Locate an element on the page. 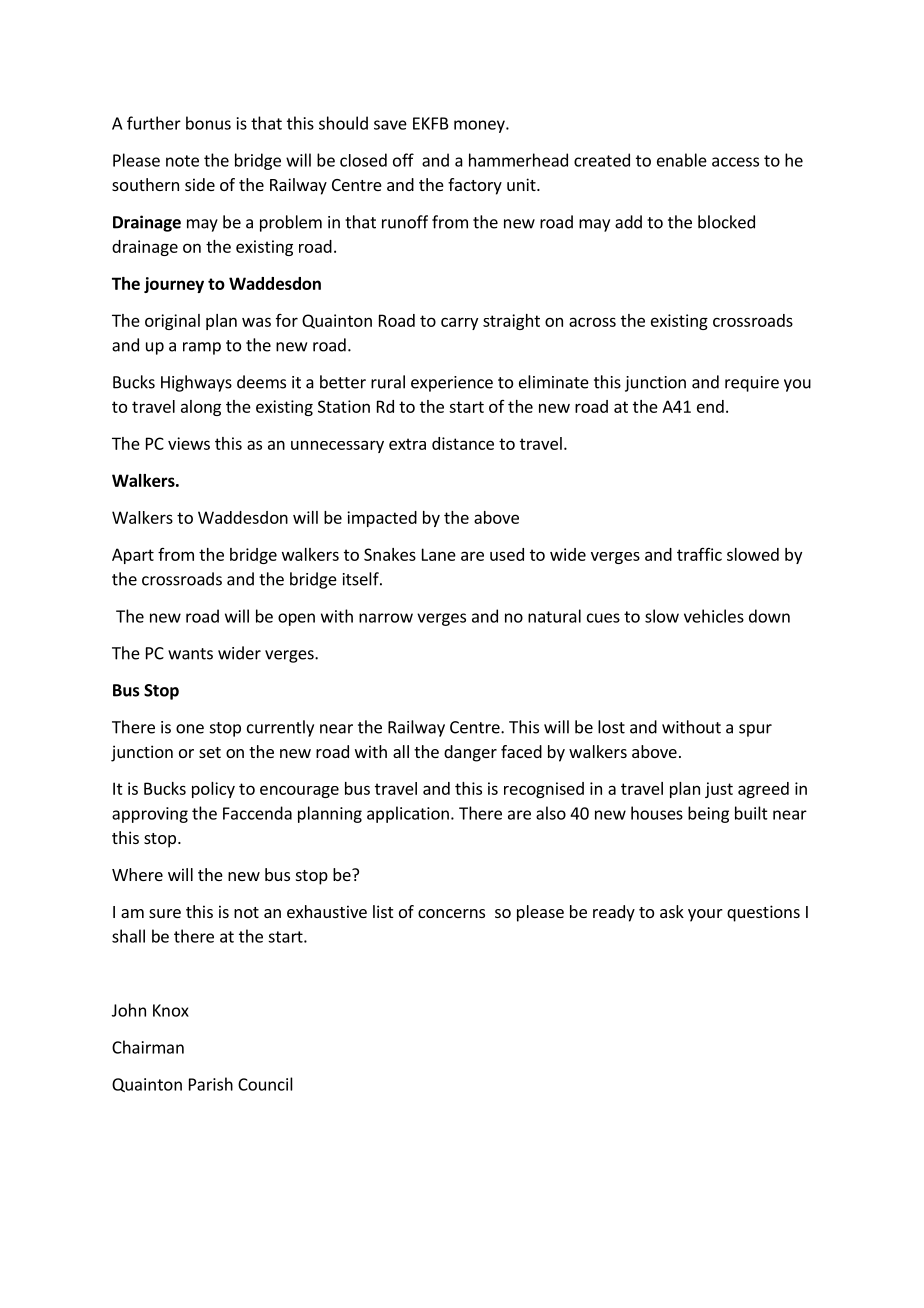 The image size is (924, 1308). danger is located at coordinates (470, 753).
